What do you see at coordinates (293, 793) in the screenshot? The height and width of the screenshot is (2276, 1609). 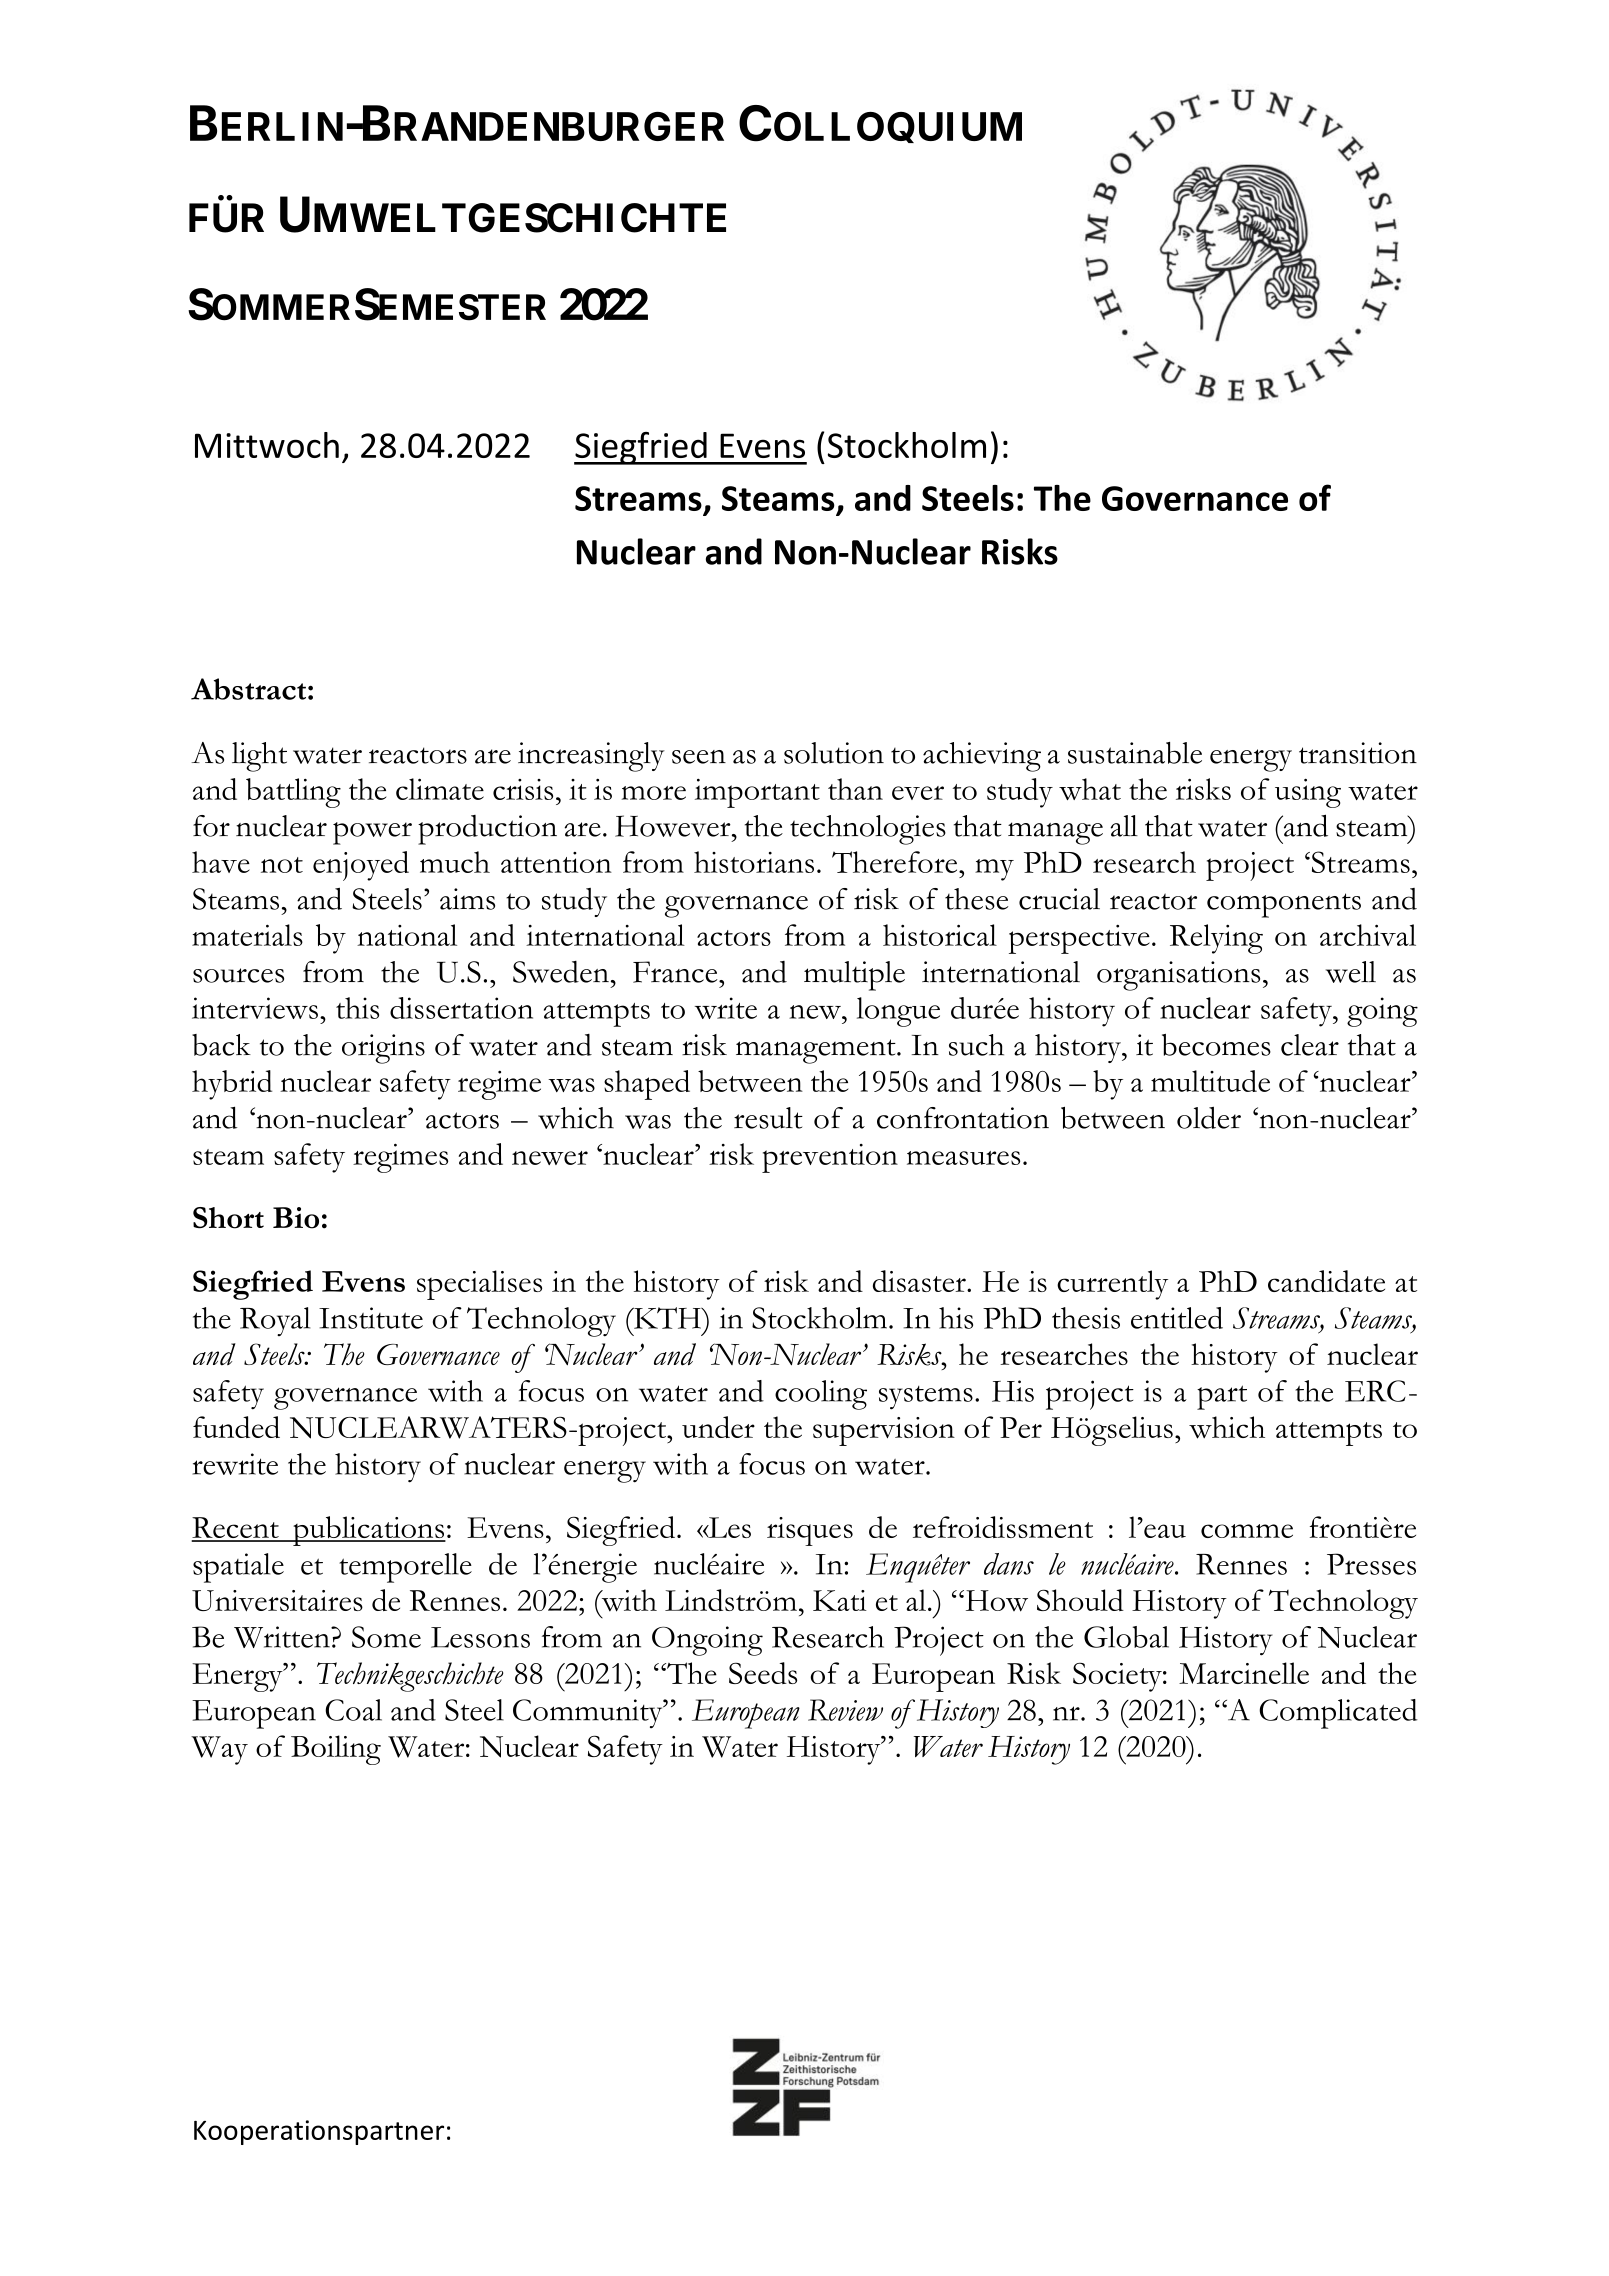 I see `battling` at bounding box center [293, 793].
